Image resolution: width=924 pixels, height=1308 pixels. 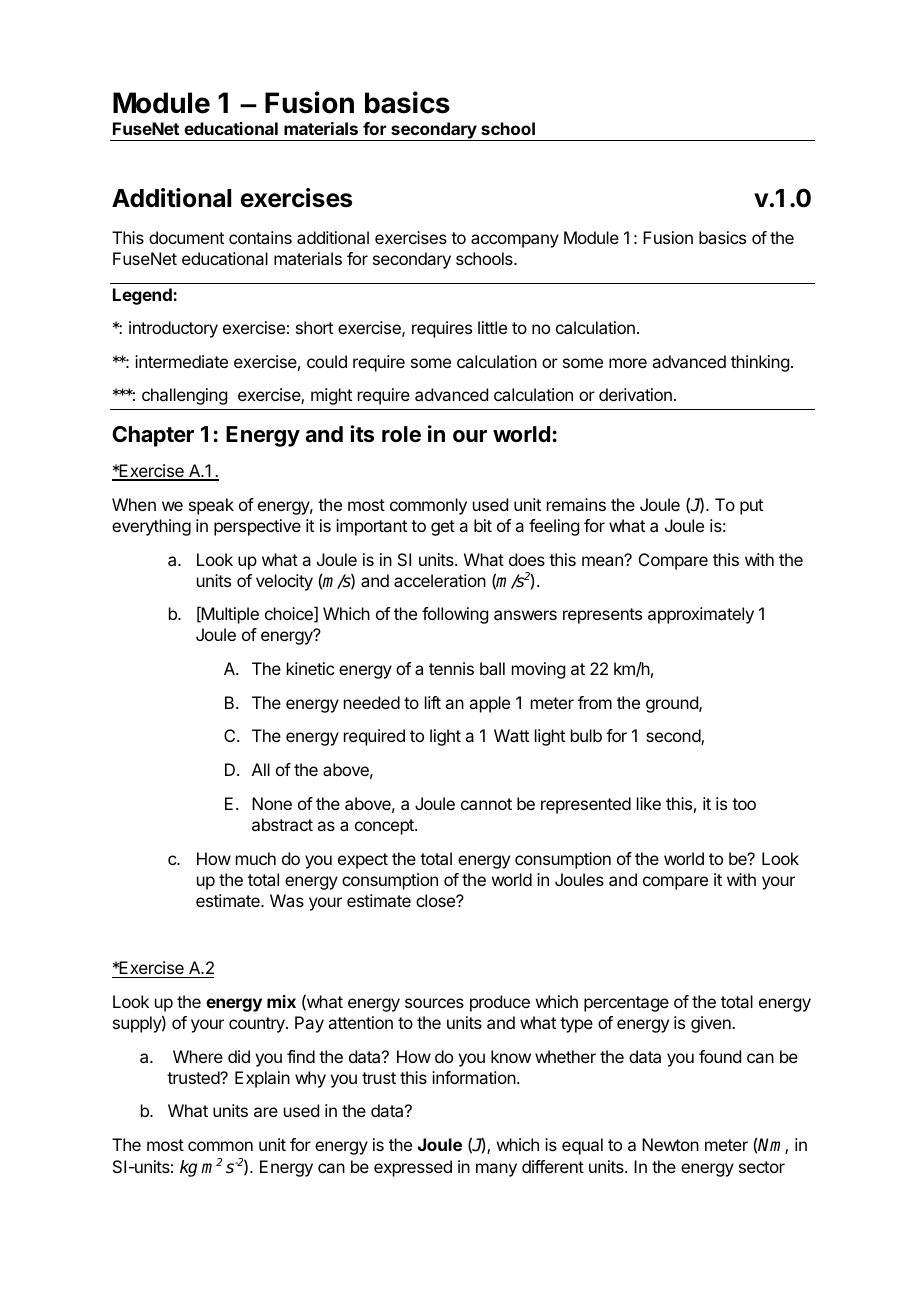 I want to click on expressed, so click(x=413, y=1168).
